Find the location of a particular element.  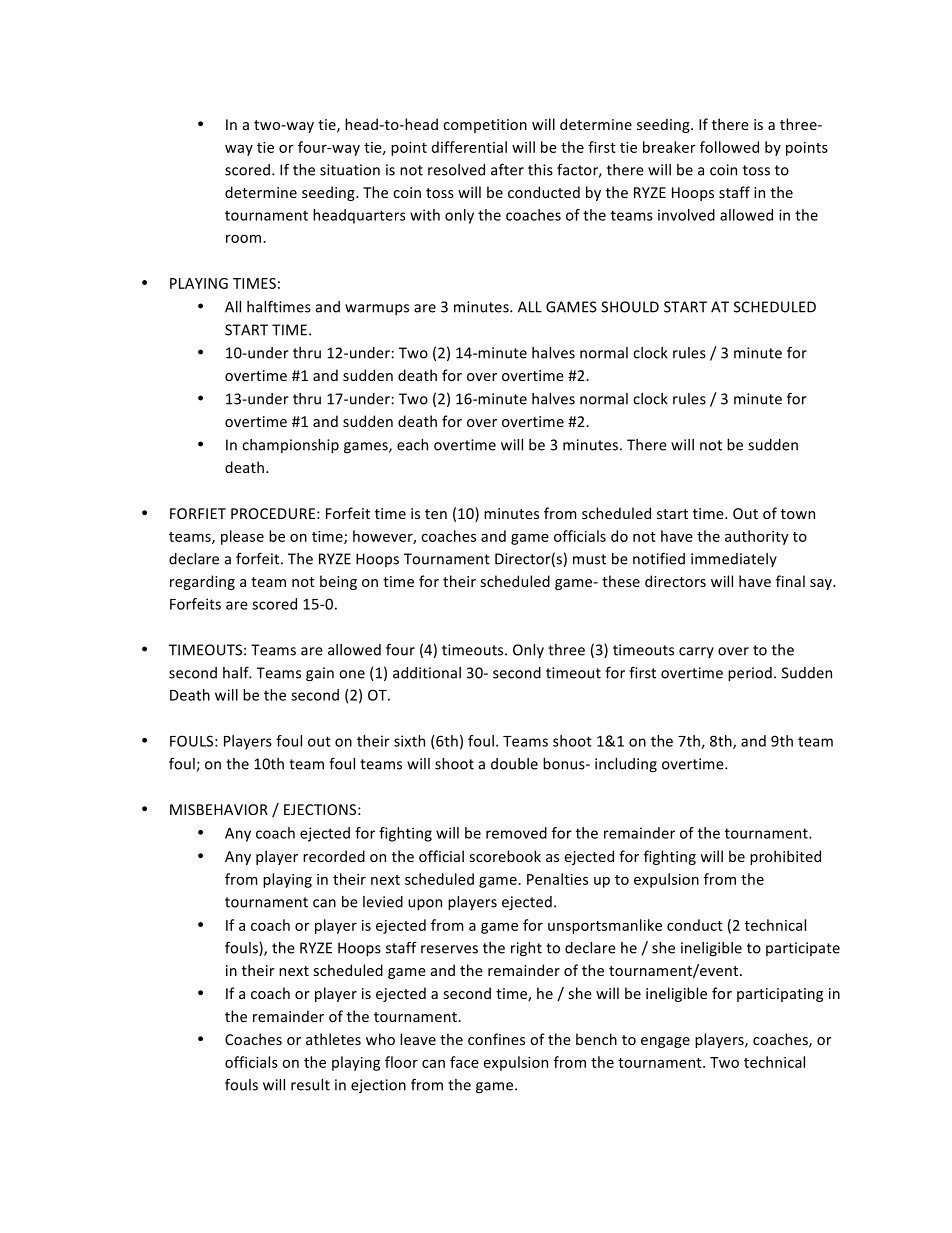

period is located at coordinates (750, 674).
